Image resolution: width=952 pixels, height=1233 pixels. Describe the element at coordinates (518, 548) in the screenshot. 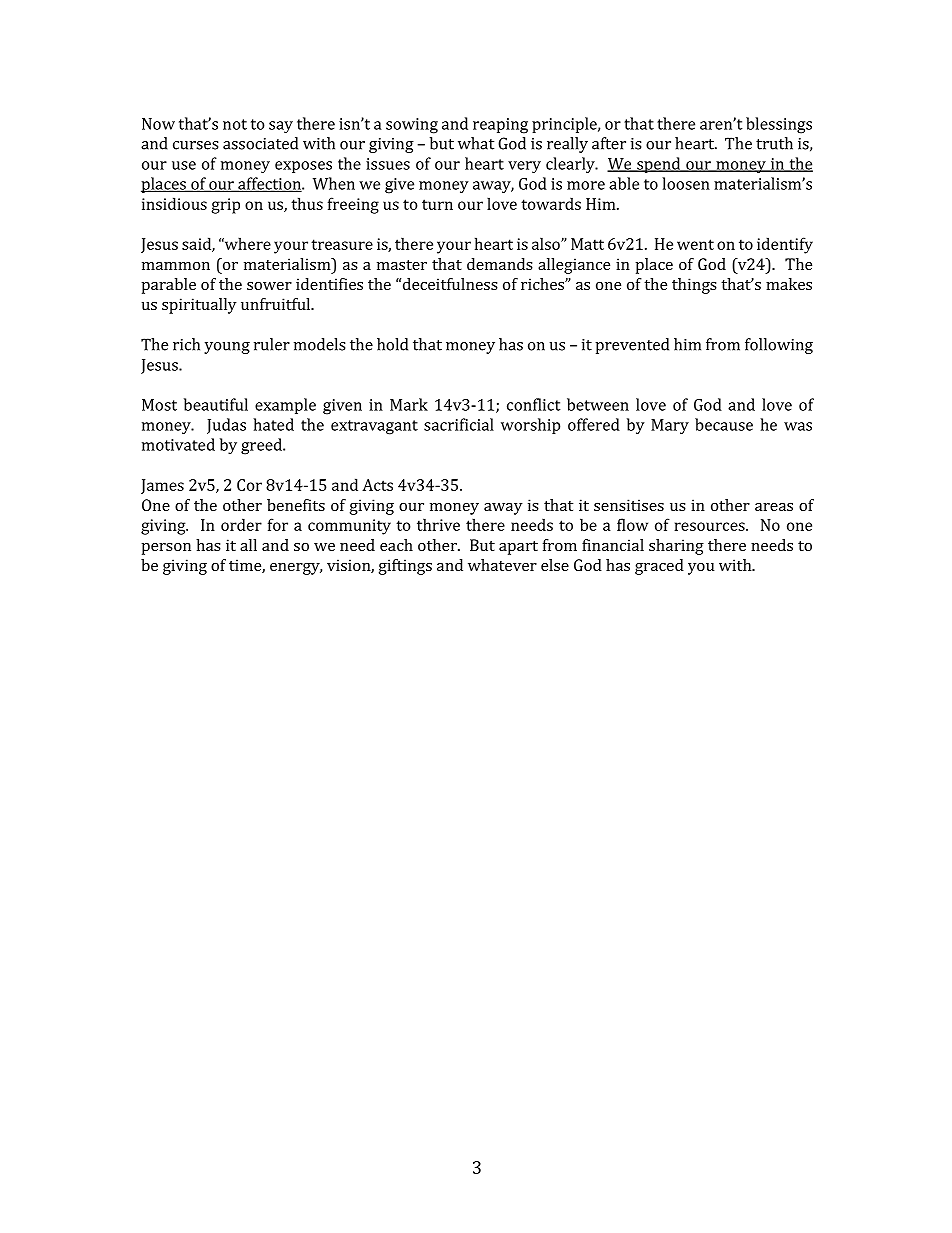

I see `apart` at that location.
